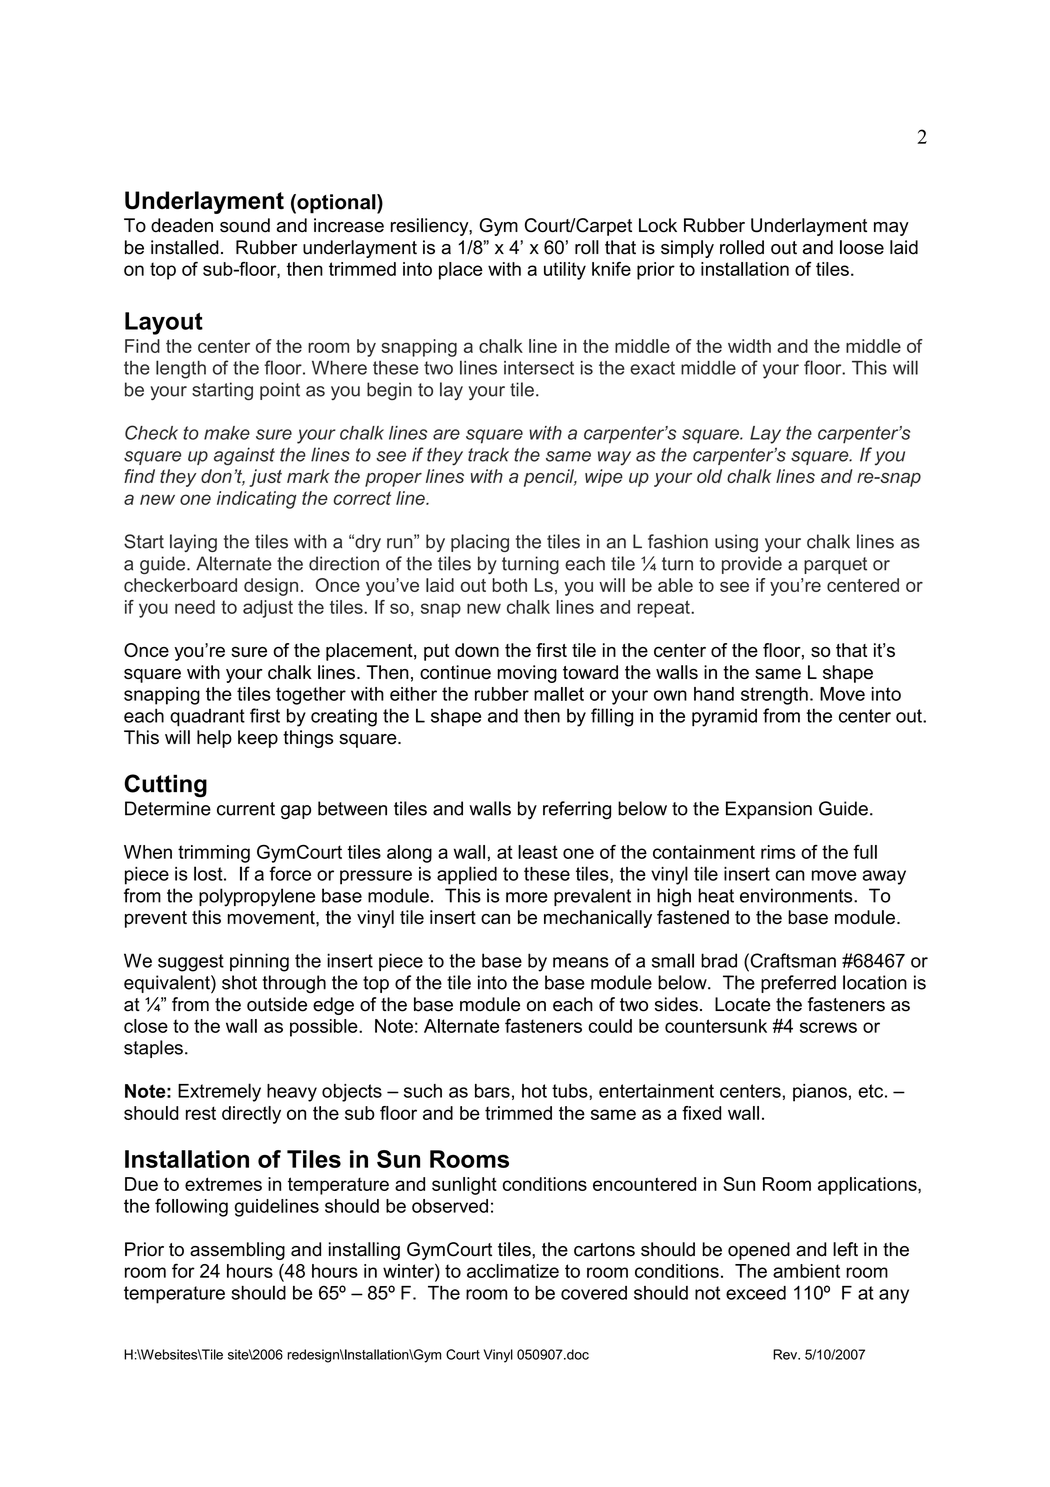 The height and width of the screenshot is (1487, 1050). Describe the element at coordinates (257, 897) in the screenshot. I see `polypropylene` at that location.
